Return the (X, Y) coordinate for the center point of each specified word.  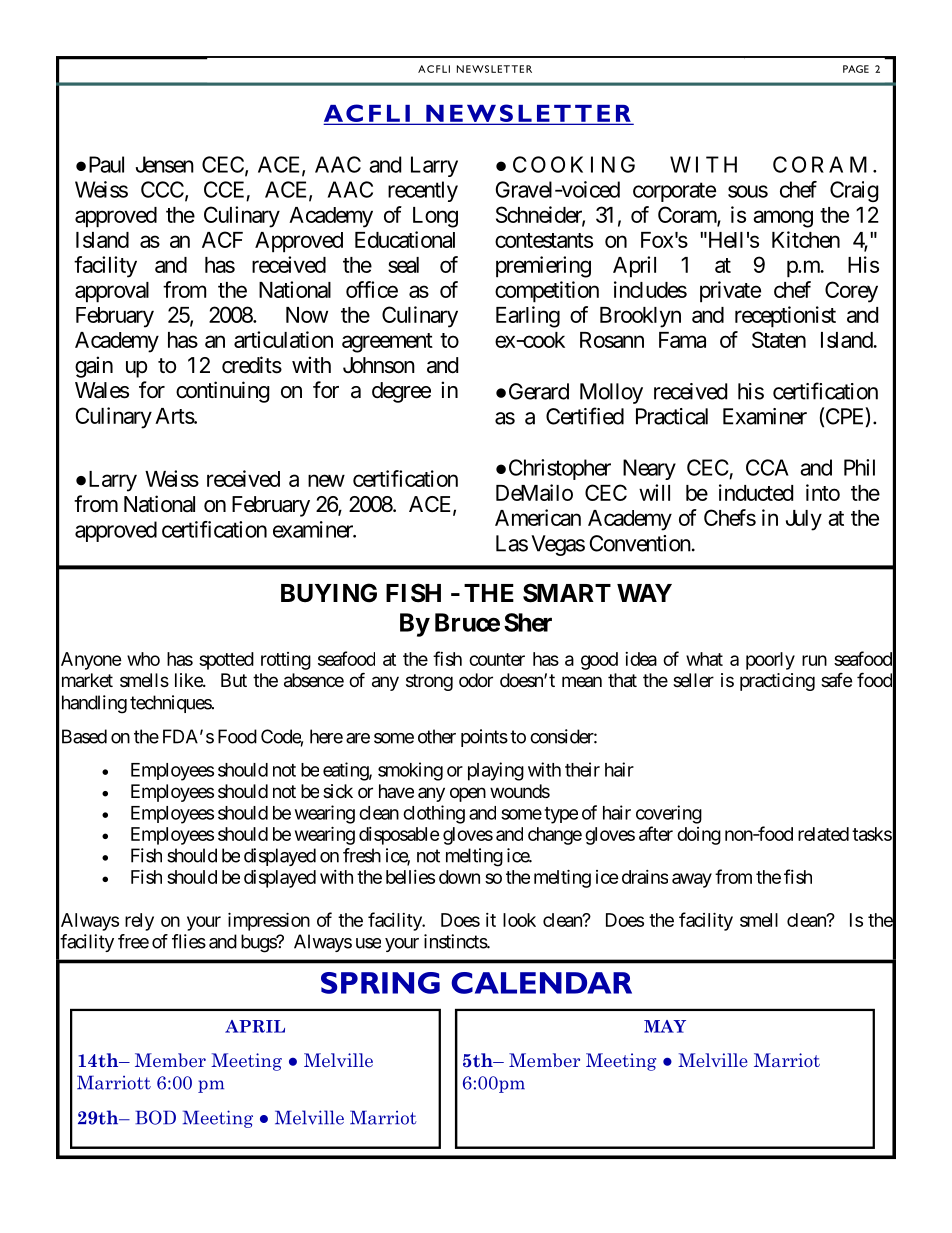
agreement (387, 343)
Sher (528, 622)
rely (139, 922)
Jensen (165, 164)
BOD (155, 1117)
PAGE (856, 69)
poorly (770, 661)
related (823, 834)
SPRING (380, 983)
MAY (665, 1026)
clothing (434, 814)
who (143, 659)
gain (94, 367)
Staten (779, 339)
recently (423, 191)
